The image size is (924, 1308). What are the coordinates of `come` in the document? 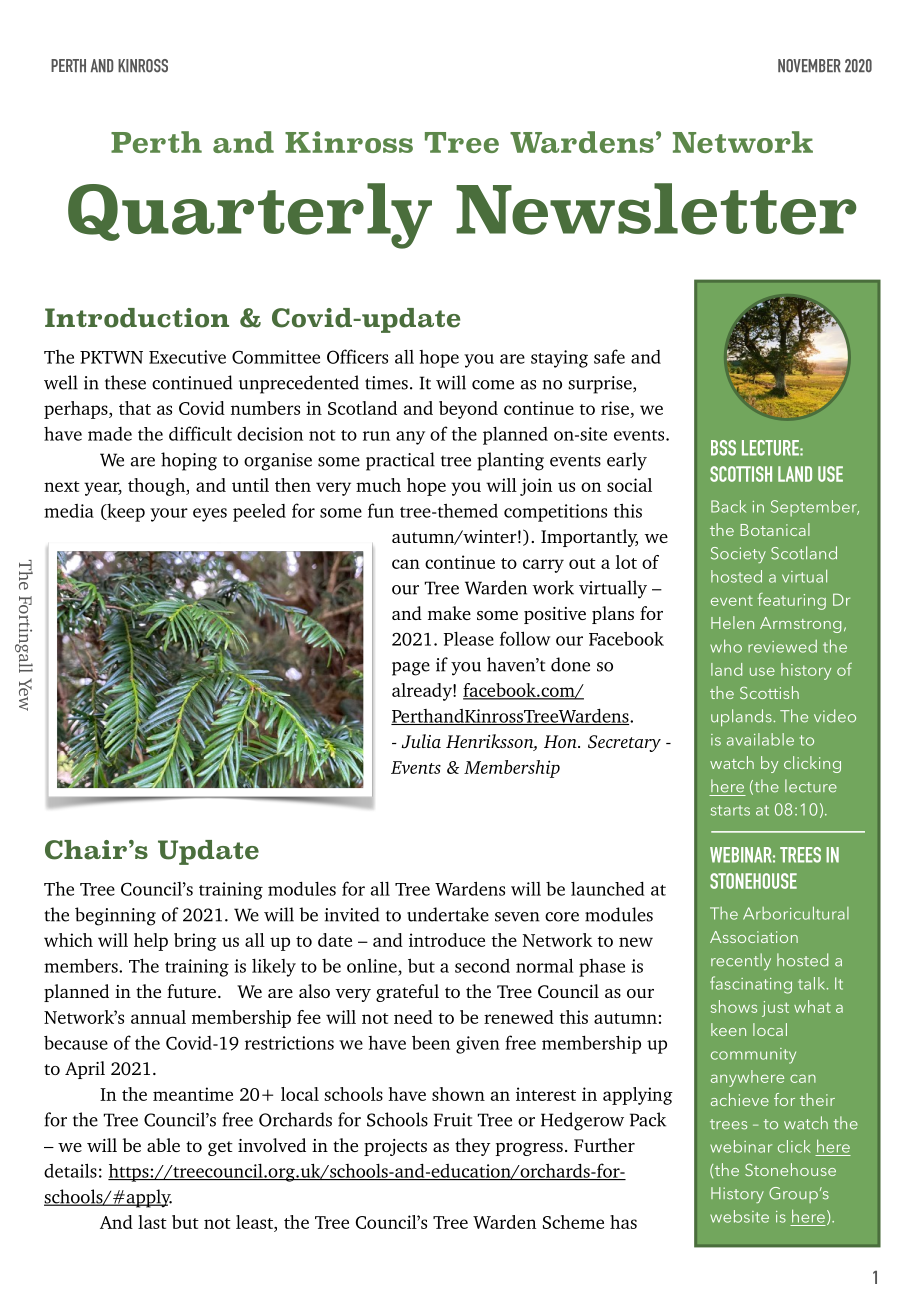 It's located at (493, 385).
